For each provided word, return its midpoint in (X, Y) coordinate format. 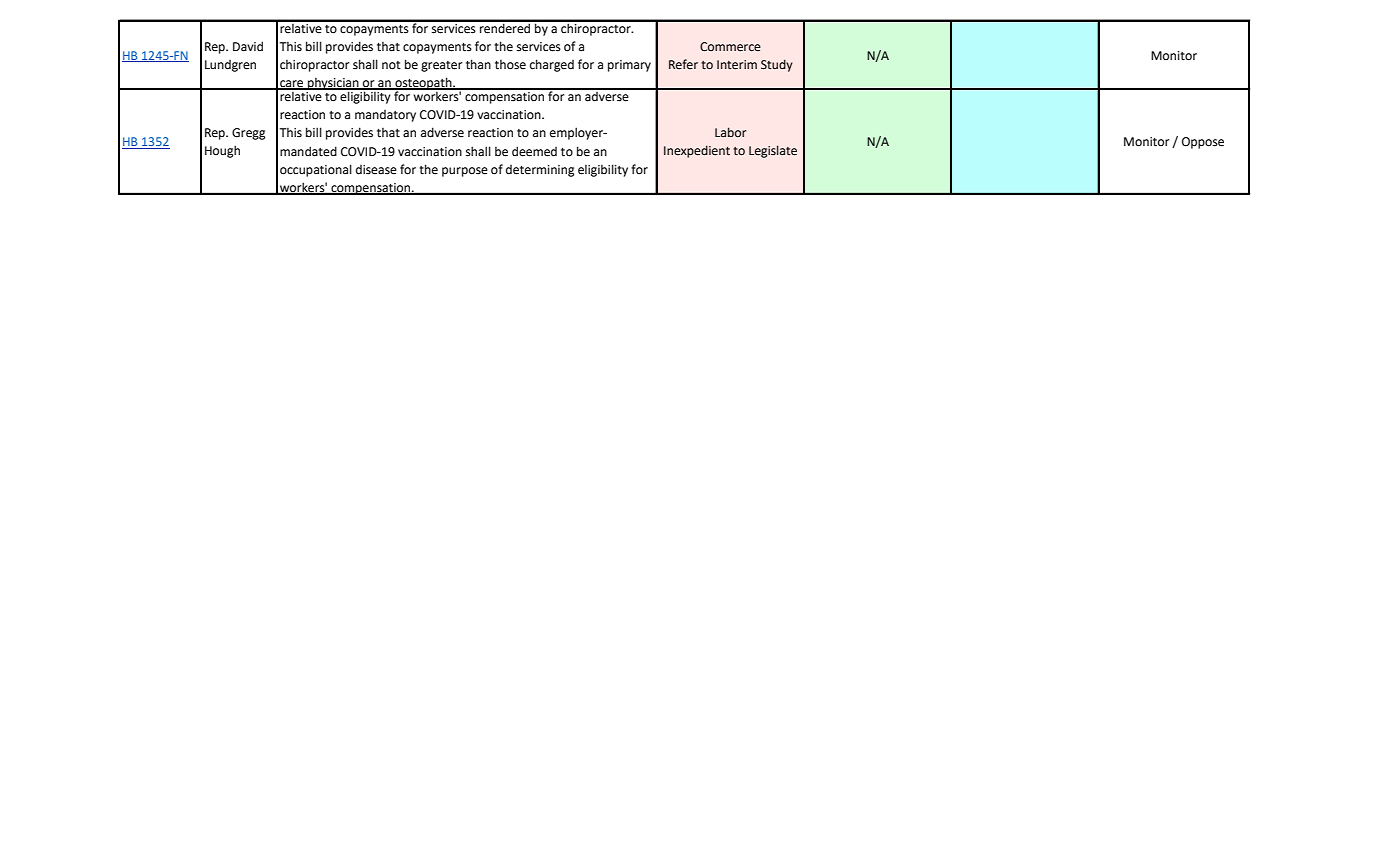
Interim (737, 65)
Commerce (730, 47)
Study (777, 65)
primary (629, 66)
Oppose (1203, 143)
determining (540, 171)
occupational (316, 170)
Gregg (248, 134)
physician (333, 85)
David (248, 46)
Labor (730, 132)
